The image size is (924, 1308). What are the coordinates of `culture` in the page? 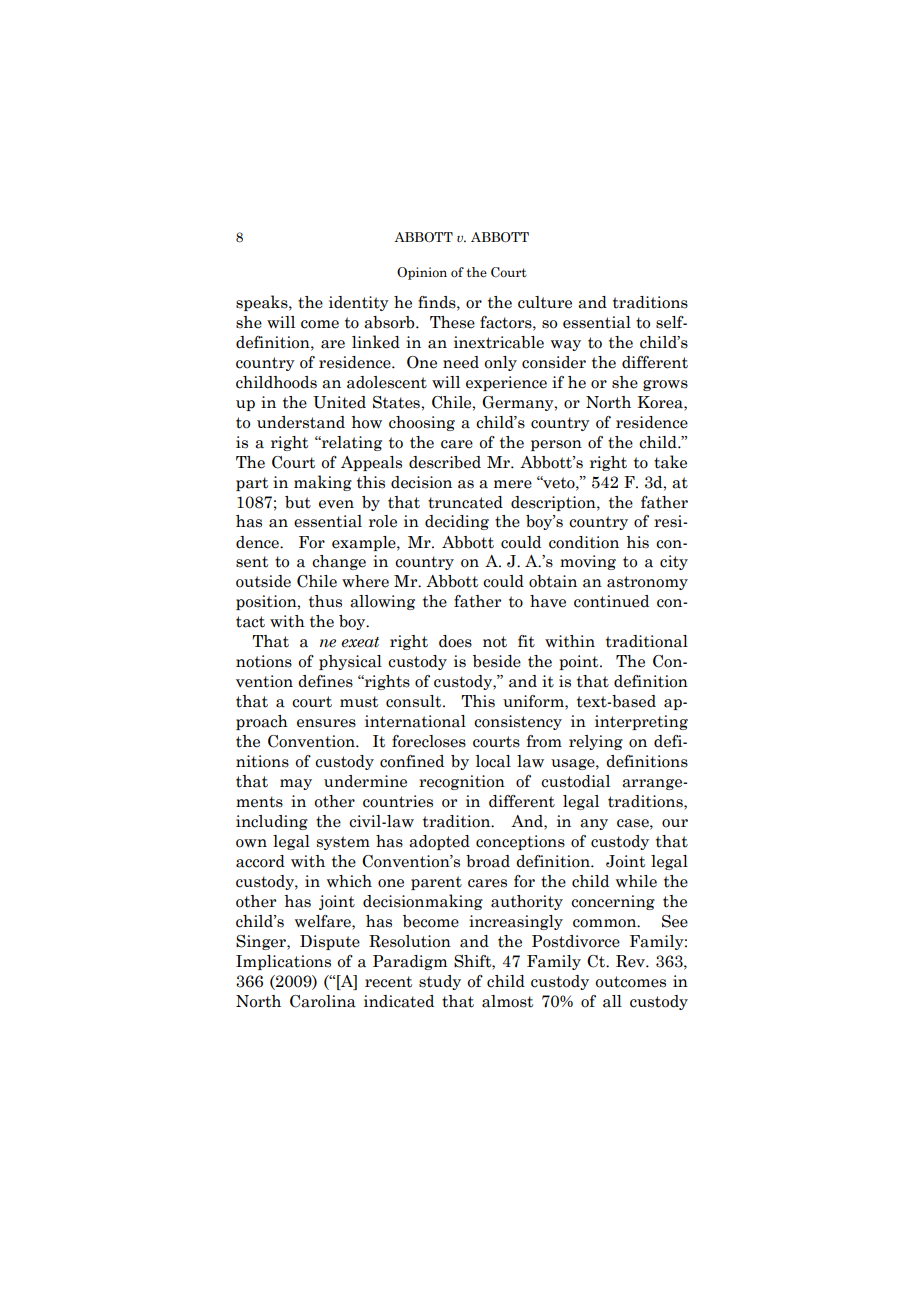 It's located at (545, 302).
